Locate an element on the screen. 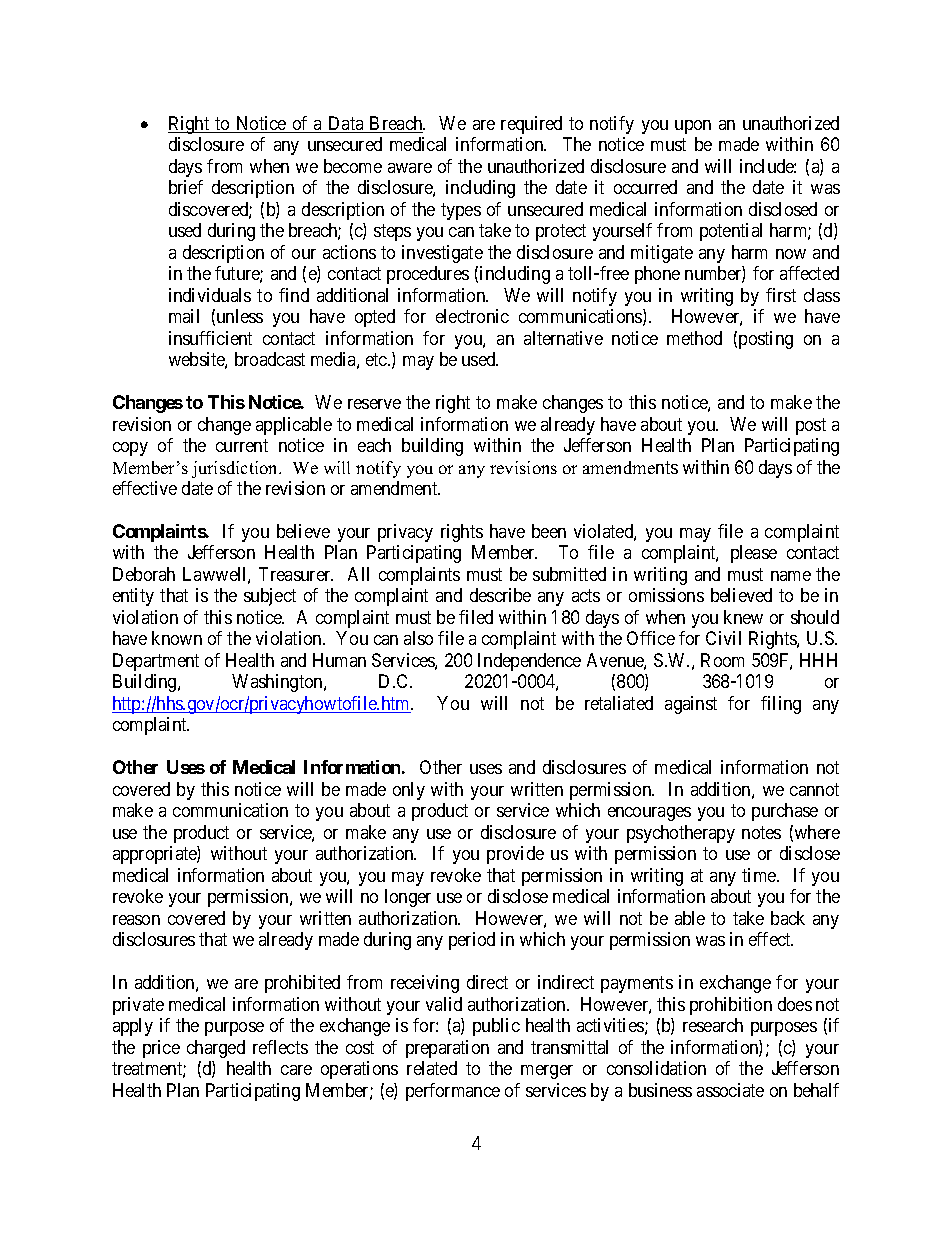 Image resolution: width=952 pixels, height=1233 pixels. charged is located at coordinates (216, 1049).
